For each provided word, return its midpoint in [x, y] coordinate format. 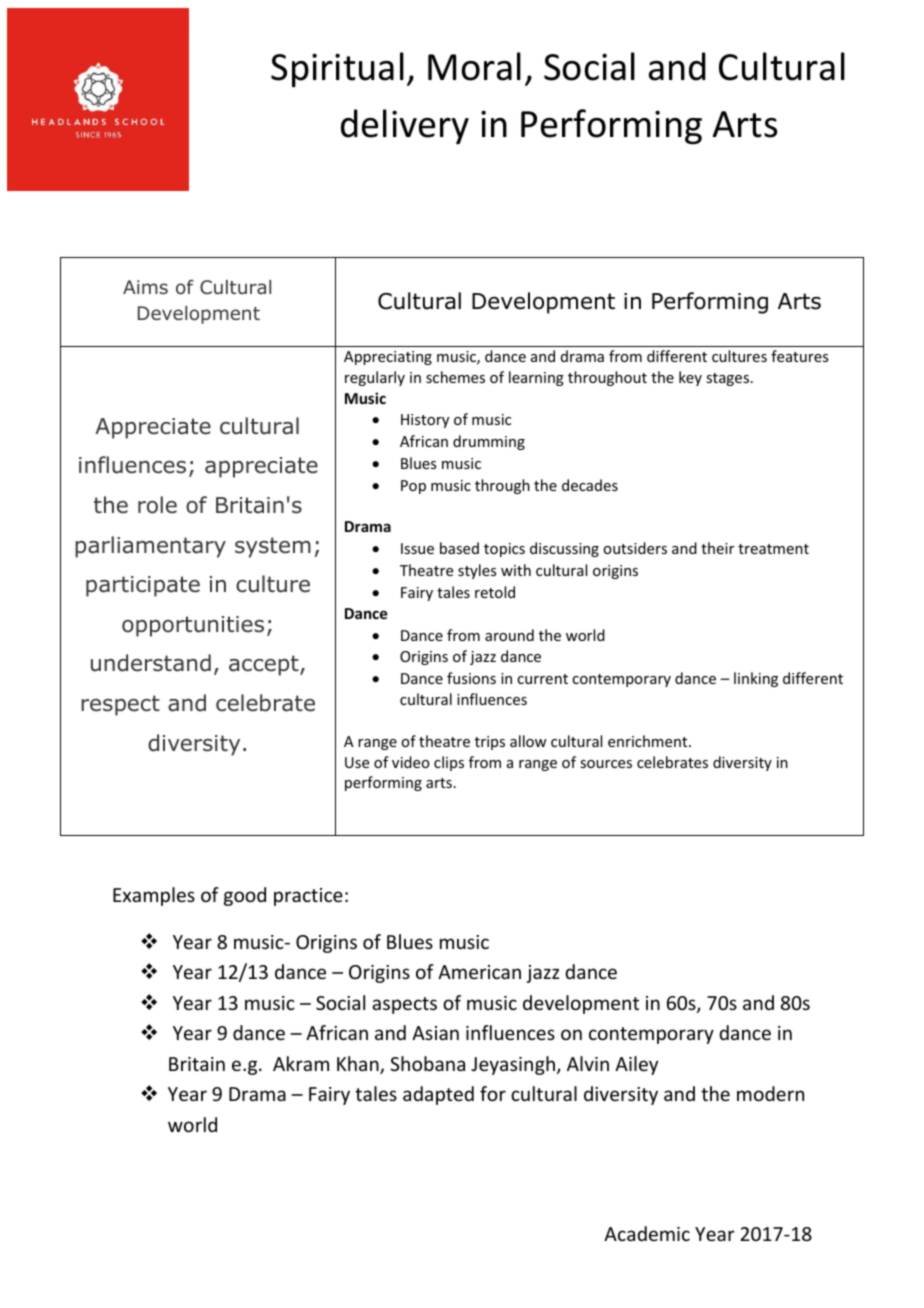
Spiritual [337, 69]
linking [756, 679]
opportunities [193, 626]
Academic [647, 1233]
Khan [359, 1065]
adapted [438, 1095]
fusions [471, 678]
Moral [474, 66]
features [799, 356]
